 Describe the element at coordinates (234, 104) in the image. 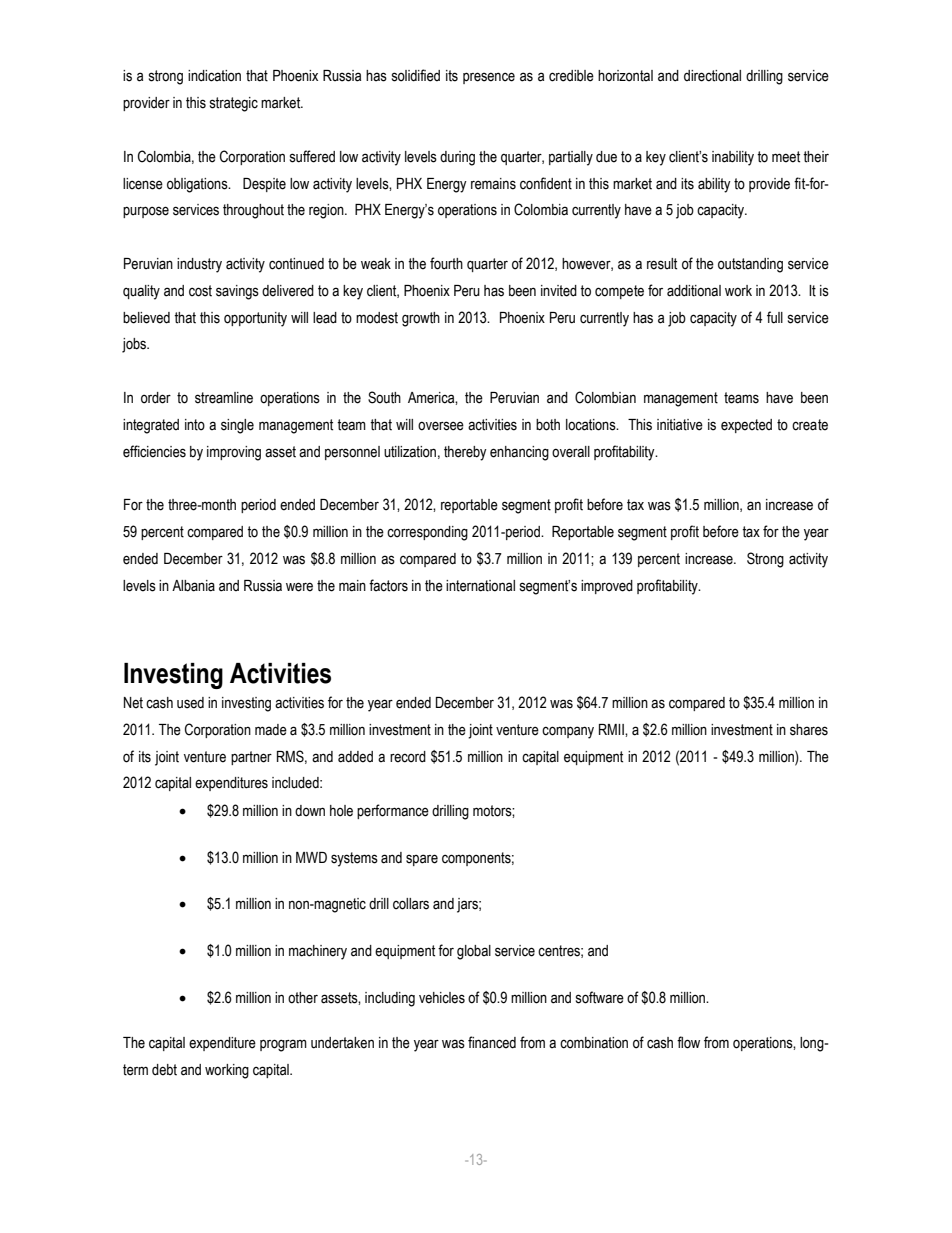

I see `strategic` at that location.
